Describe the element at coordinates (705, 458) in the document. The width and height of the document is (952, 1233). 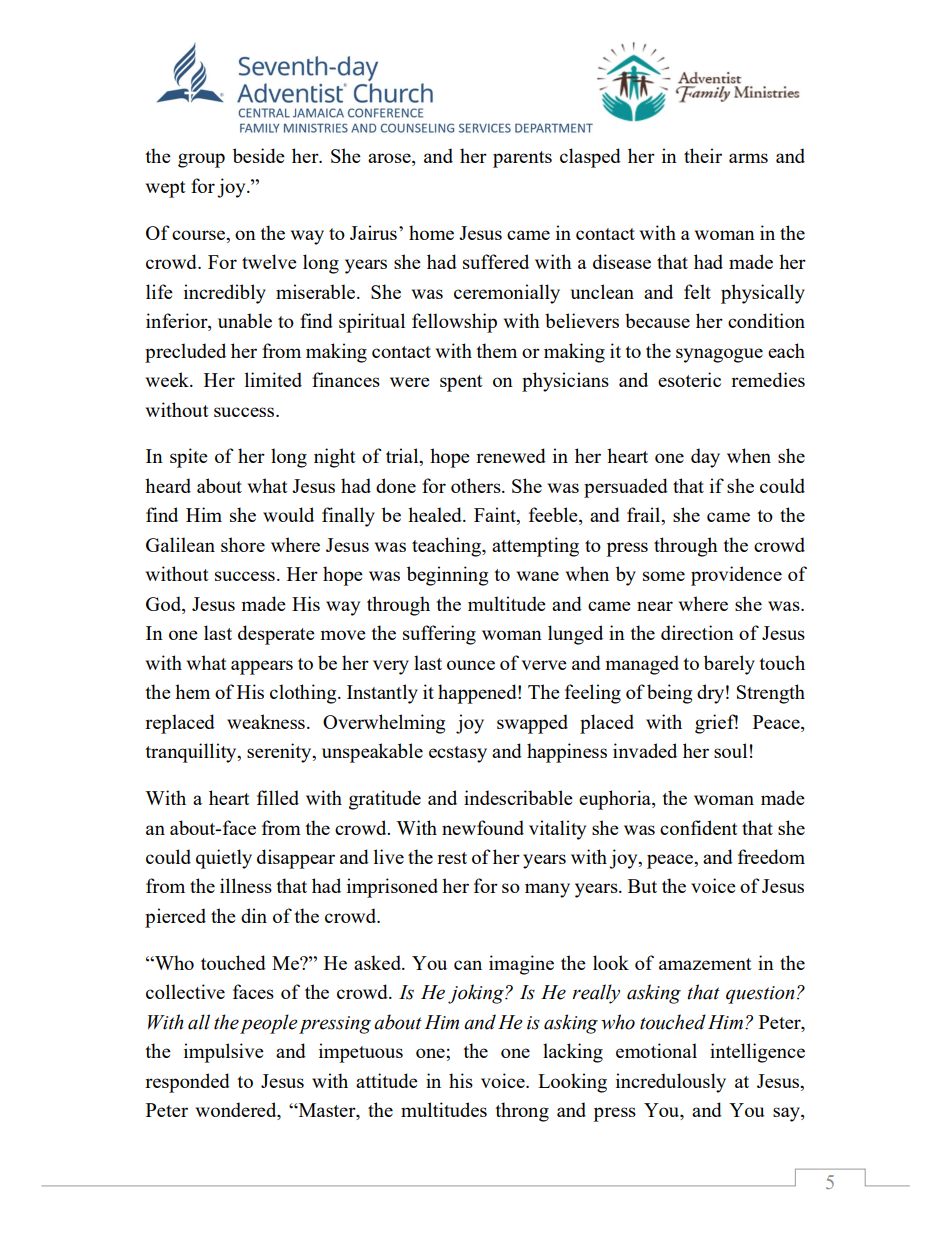
I see `day` at that location.
